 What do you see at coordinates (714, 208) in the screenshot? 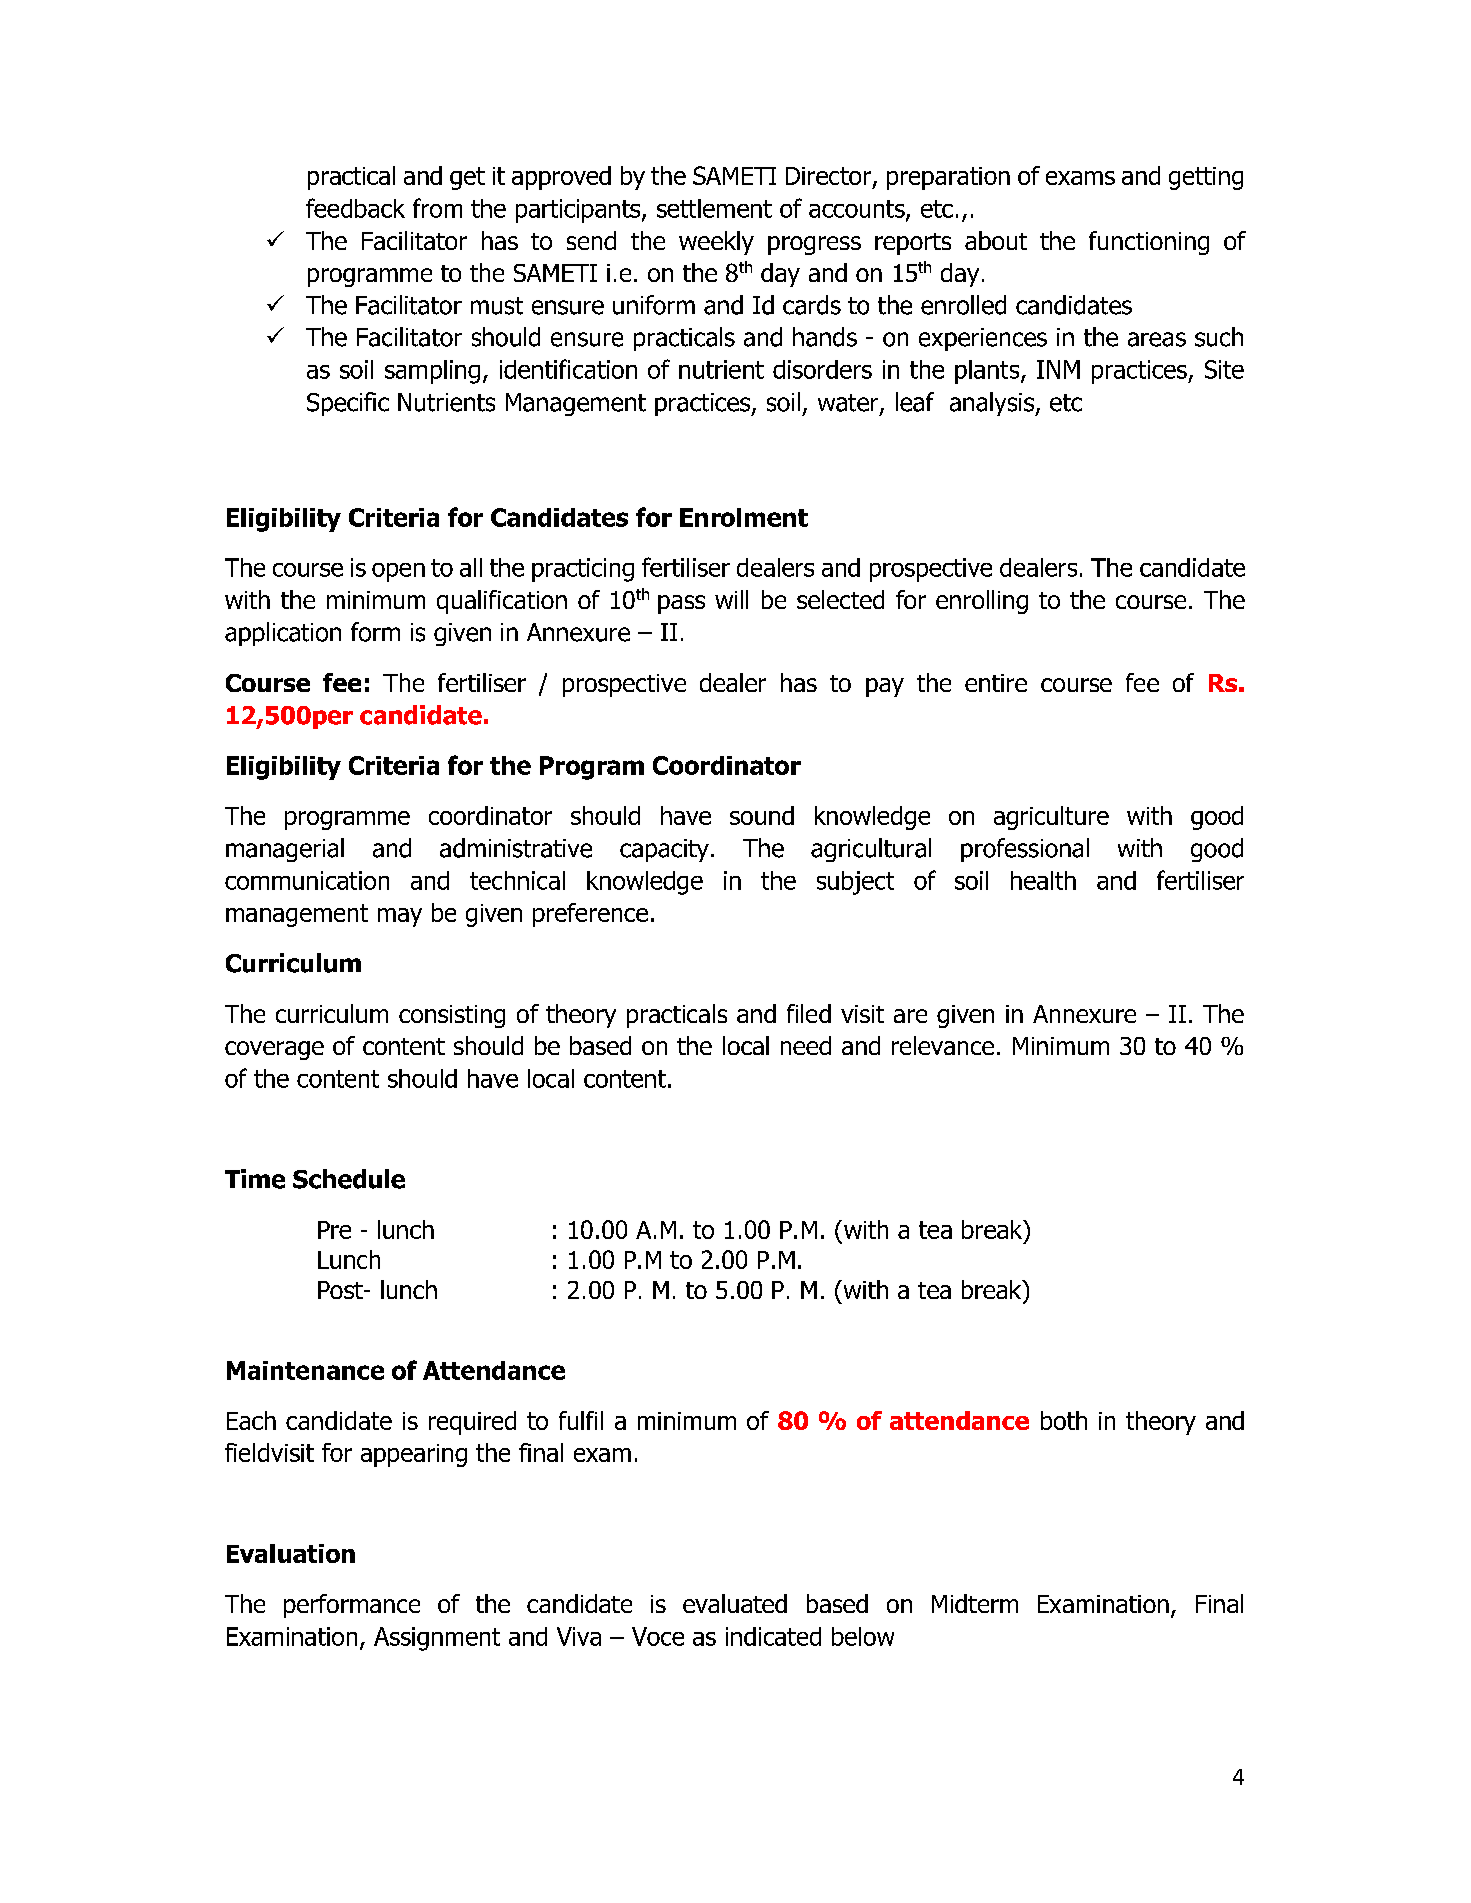
I see `settlement` at bounding box center [714, 208].
